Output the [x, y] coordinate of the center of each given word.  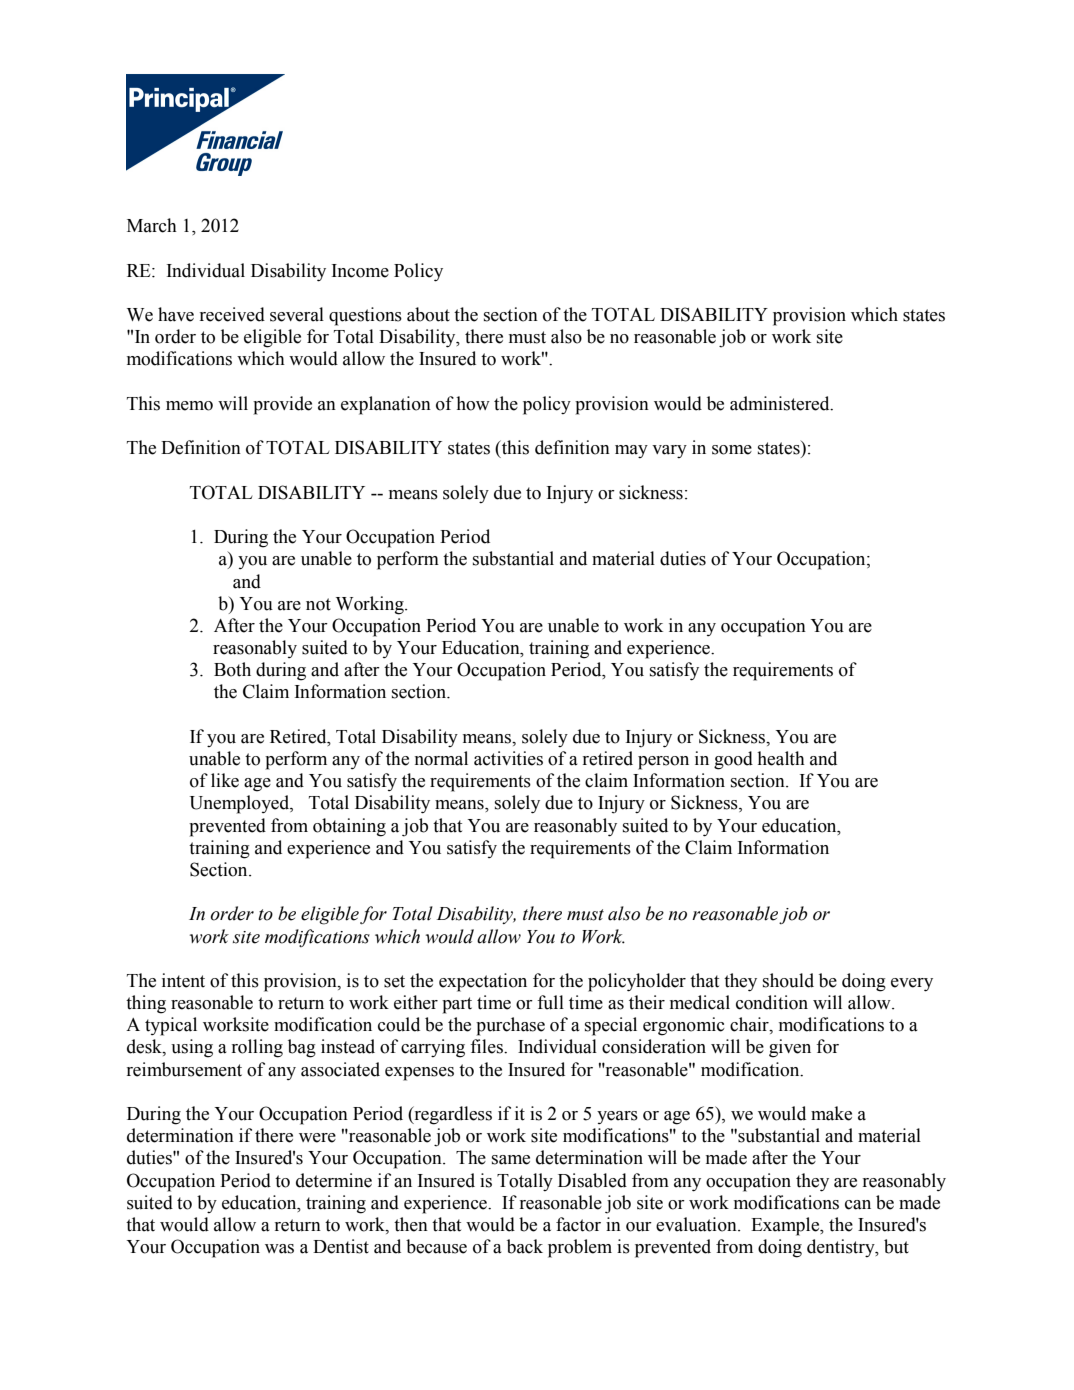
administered [781, 403]
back [525, 1246]
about [428, 314]
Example [786, 1226]
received [232, 314]
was [279, 1249]
